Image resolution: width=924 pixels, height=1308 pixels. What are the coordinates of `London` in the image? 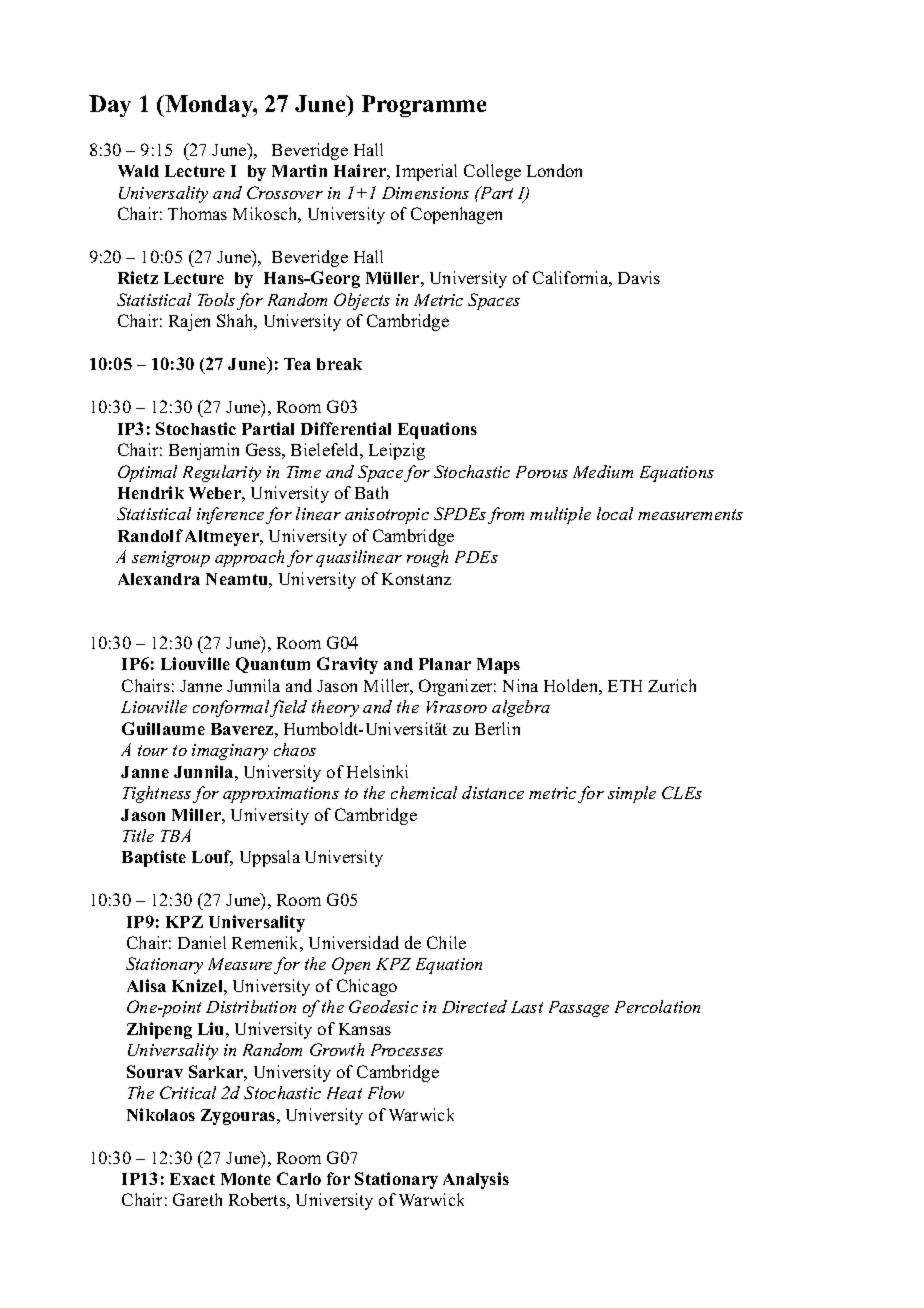 It's located at (554, 170).
